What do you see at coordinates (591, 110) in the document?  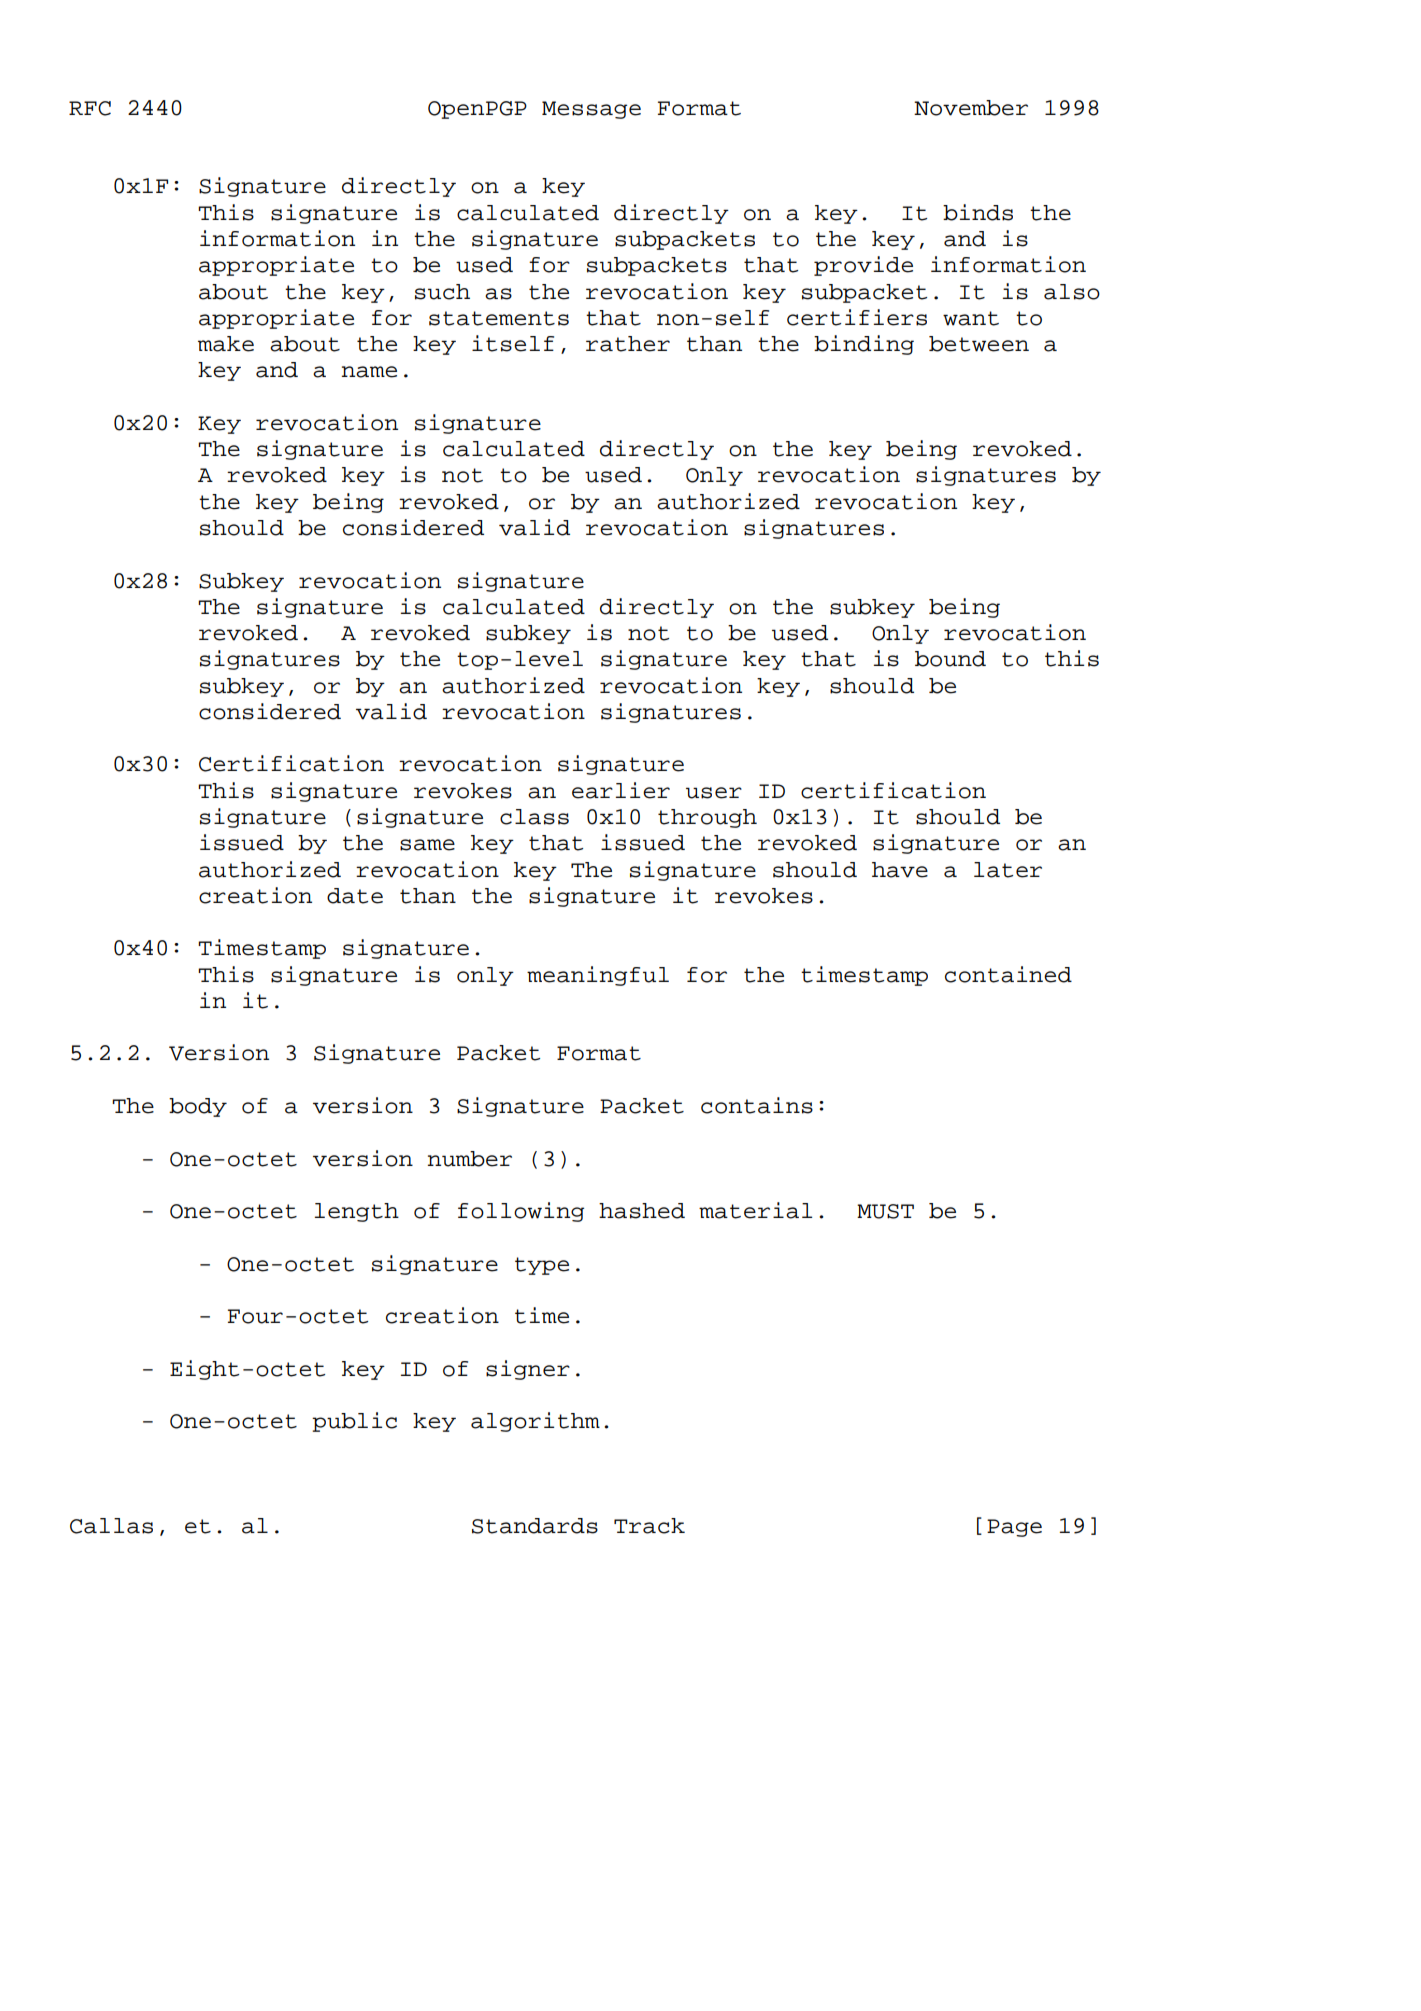 I see `Message` at bounding box center [591, 110].
